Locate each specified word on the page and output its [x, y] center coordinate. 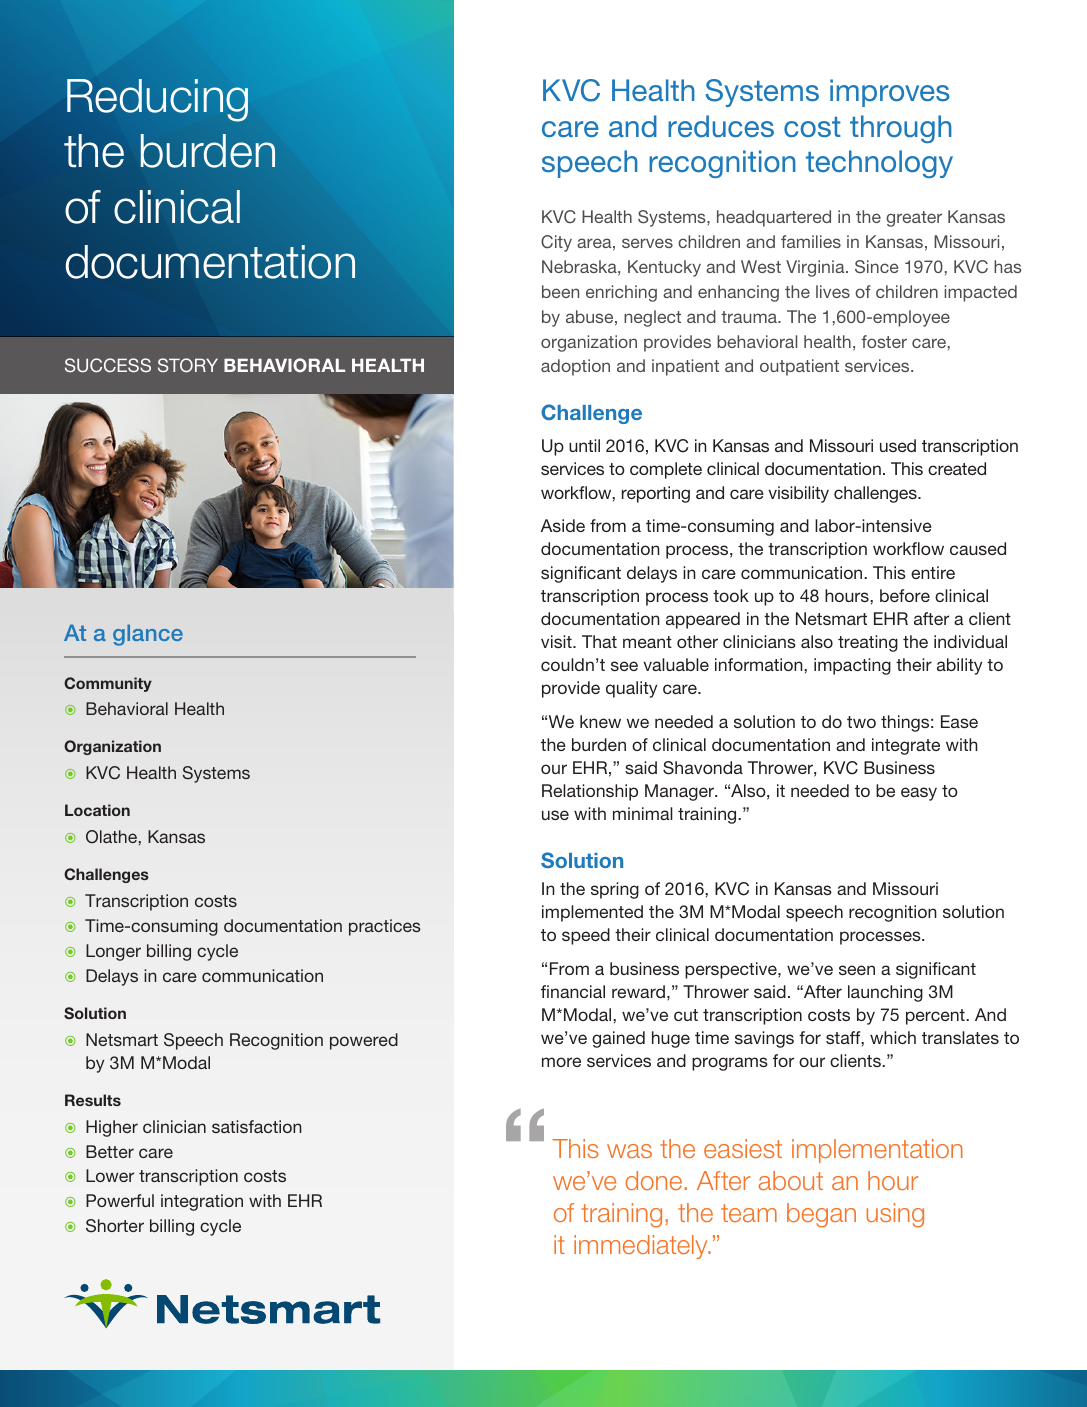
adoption [575, 367]
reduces [721, 126]
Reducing [157, 100]
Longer [113, 952]
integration [202, 1202]
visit [557, 641]
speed [586, 936]
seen [857, 970]
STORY [188, 365]
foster [884, 341]
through [901, 129]
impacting [852, 666]
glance [148, 635]
